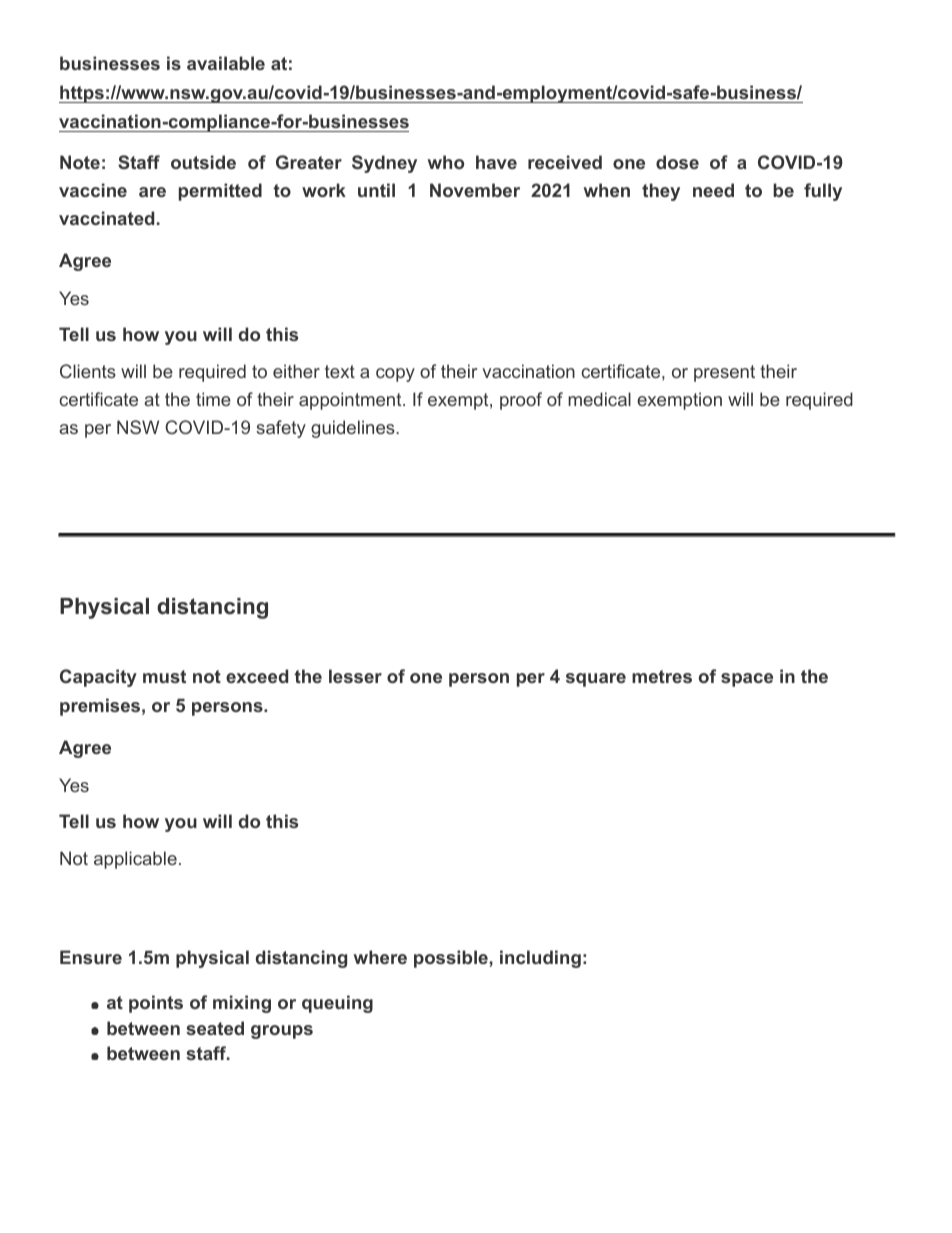  Describe the element at coordinates (451, 959) in the screenshot. I see `possible` at that location.
